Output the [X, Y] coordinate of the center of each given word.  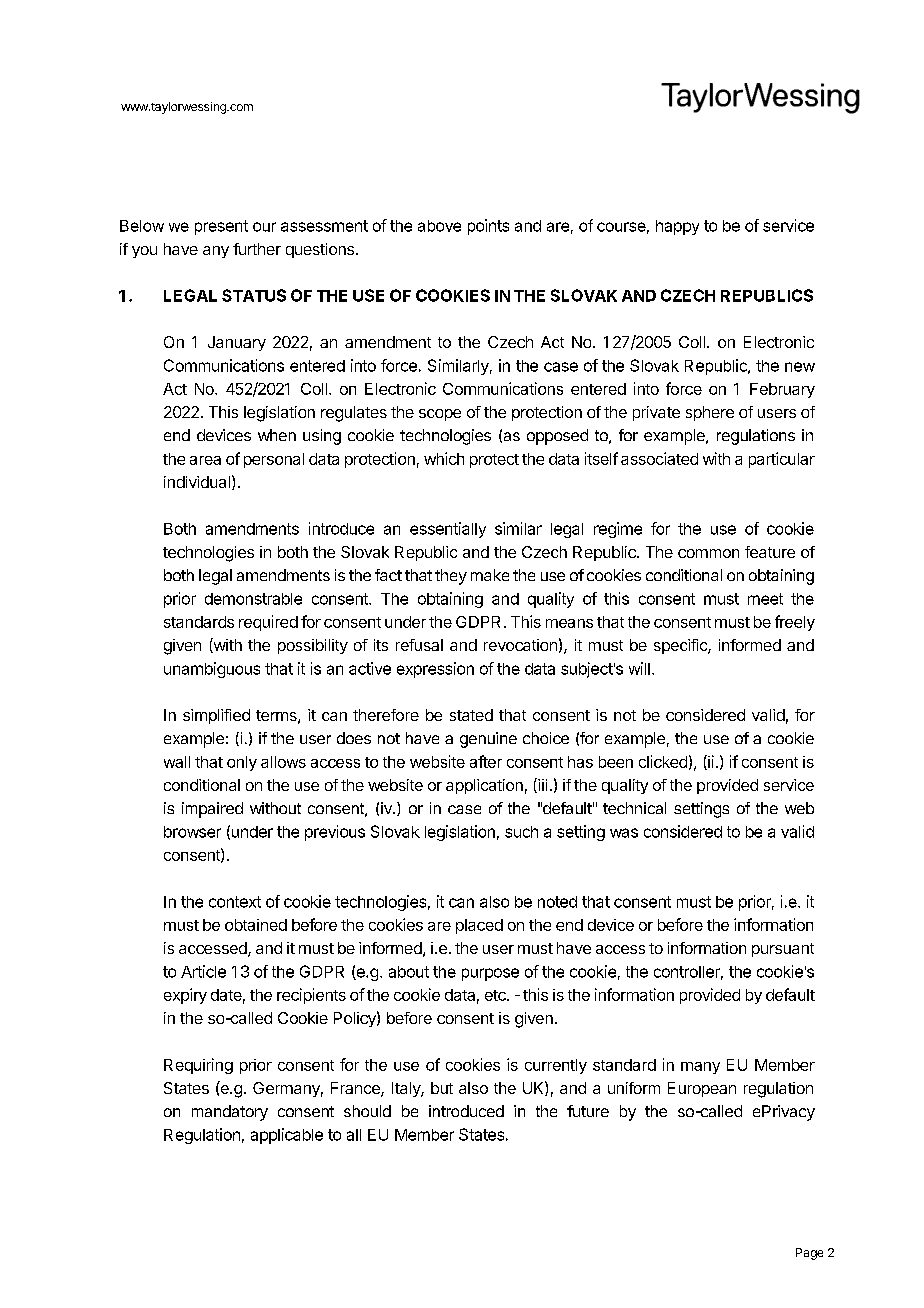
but [442, 1088]
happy [677, 227]
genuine [488, 740]
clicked [663, 761]
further [257, 249]
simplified [216, 716]
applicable [287, 1136]
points [488, 227]
